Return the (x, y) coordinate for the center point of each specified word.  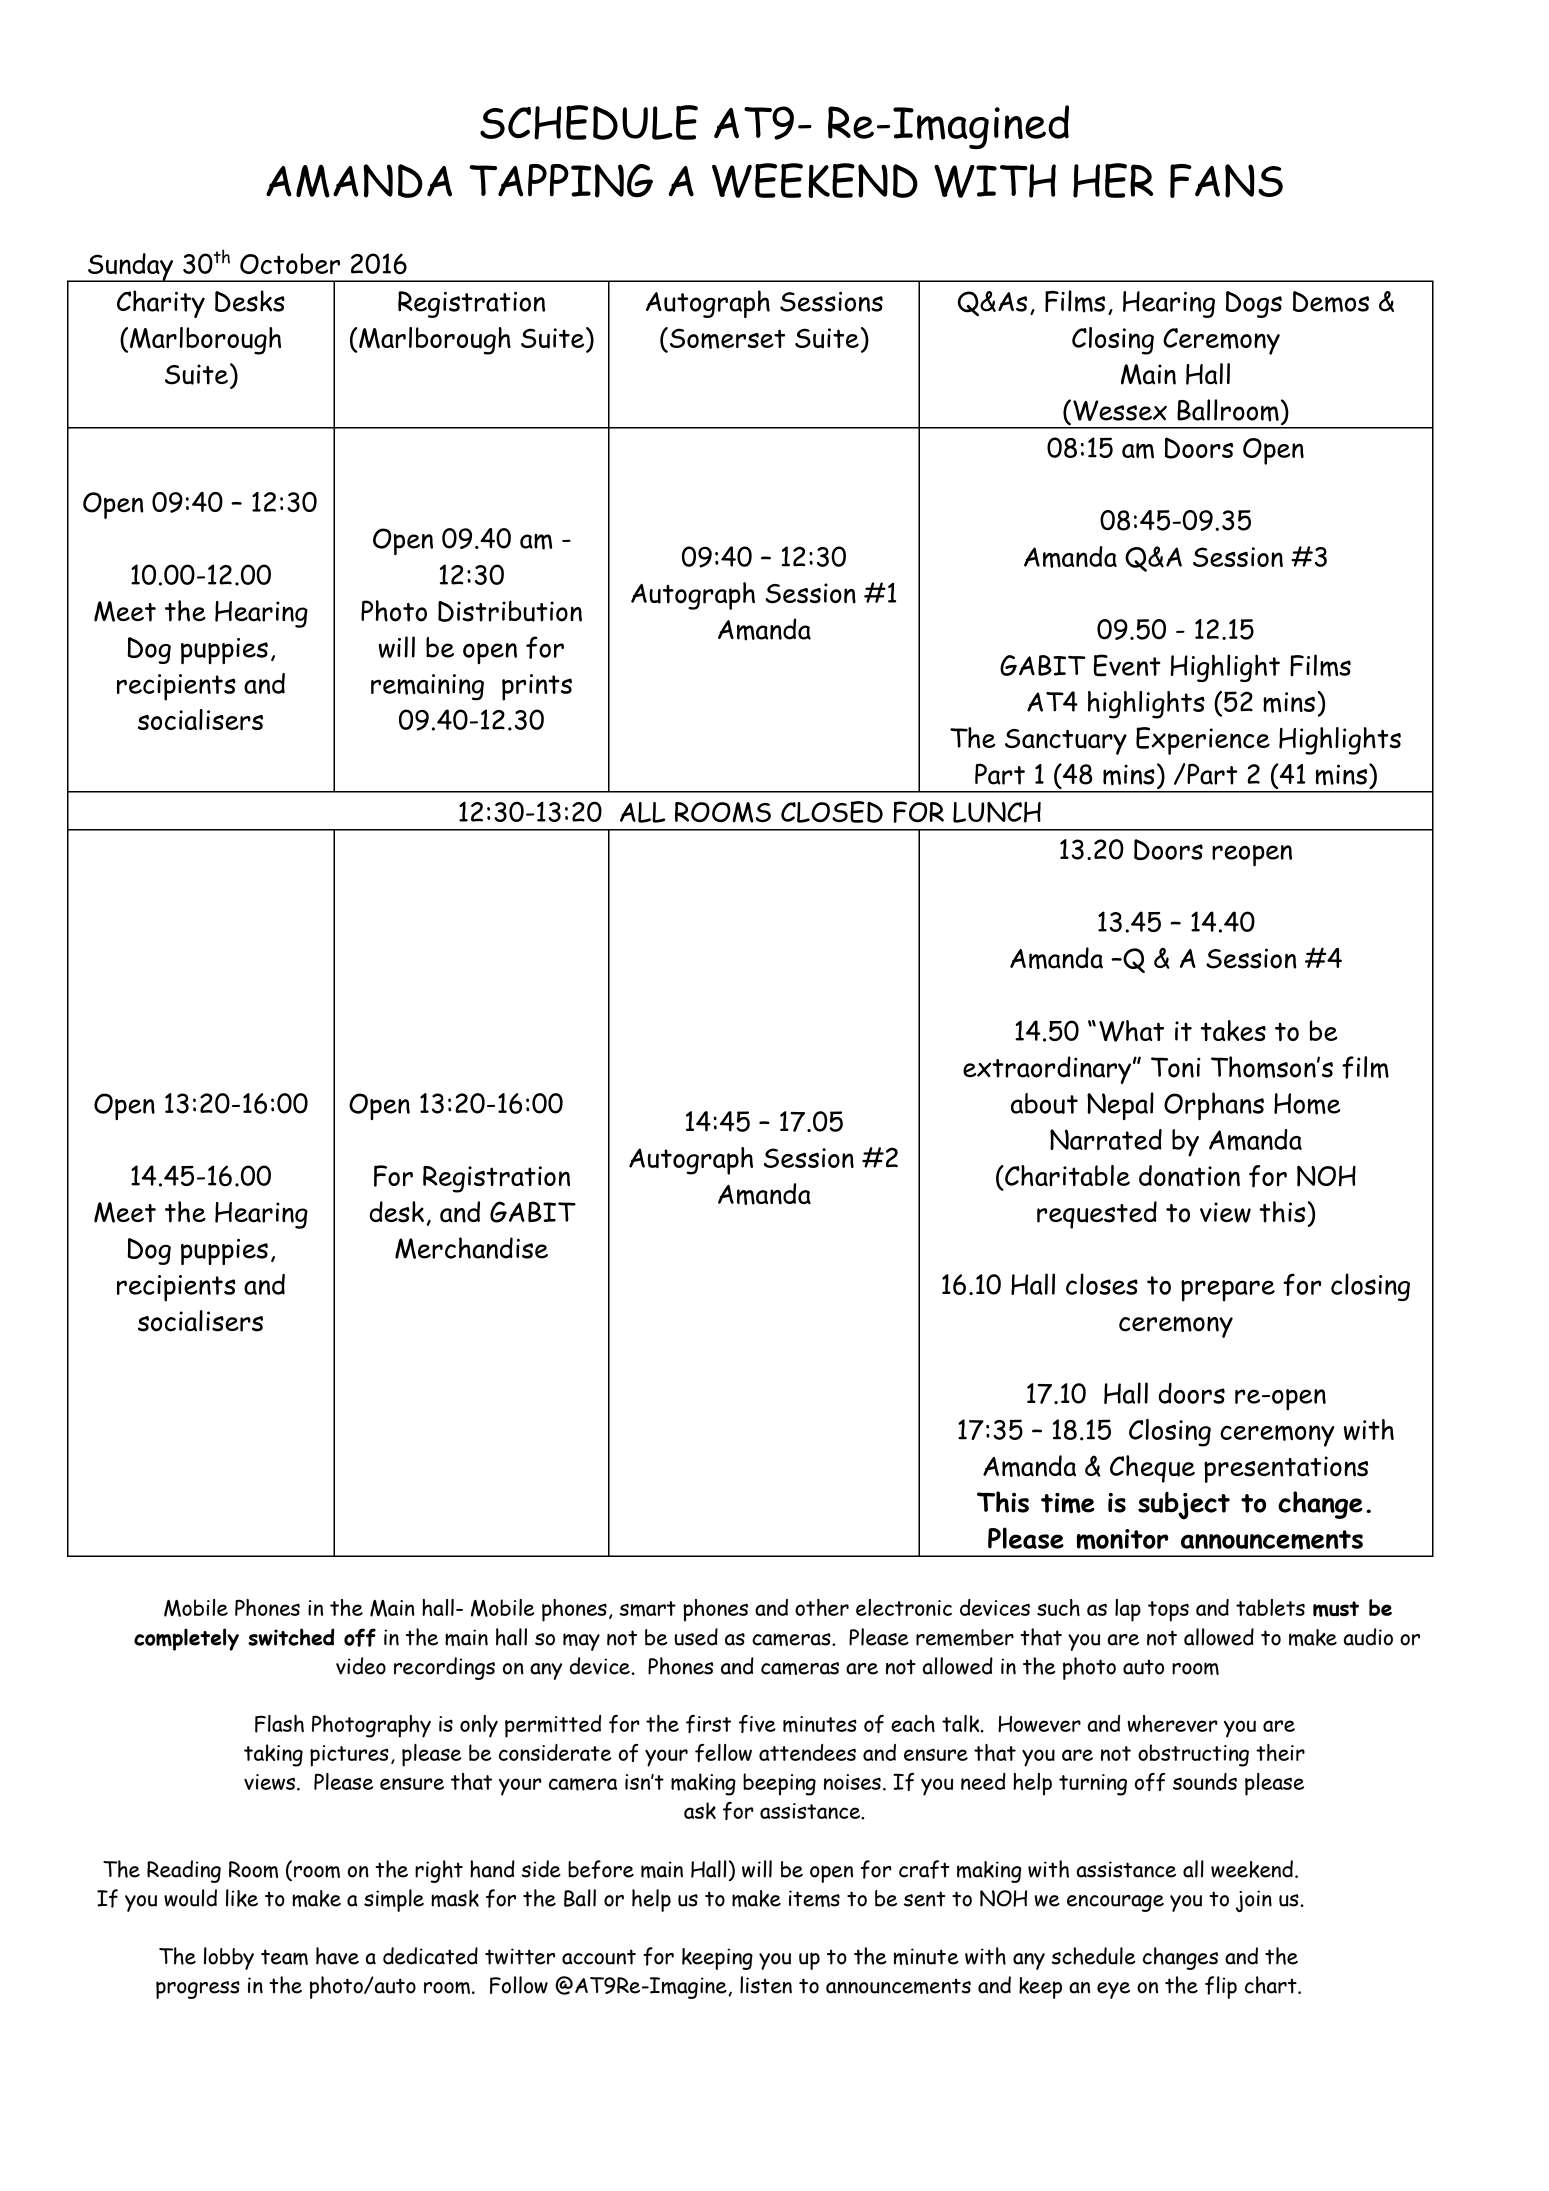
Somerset (727, 338)
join (1254, 1901)
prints (537, 687)
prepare (1228, 1291)
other (822, 1607)
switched (291, 1637)
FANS (1226, 181)
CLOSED (832, 812)
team (284, 1957)
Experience (1203, 741)
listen (766, 1985)
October (290, 263)
